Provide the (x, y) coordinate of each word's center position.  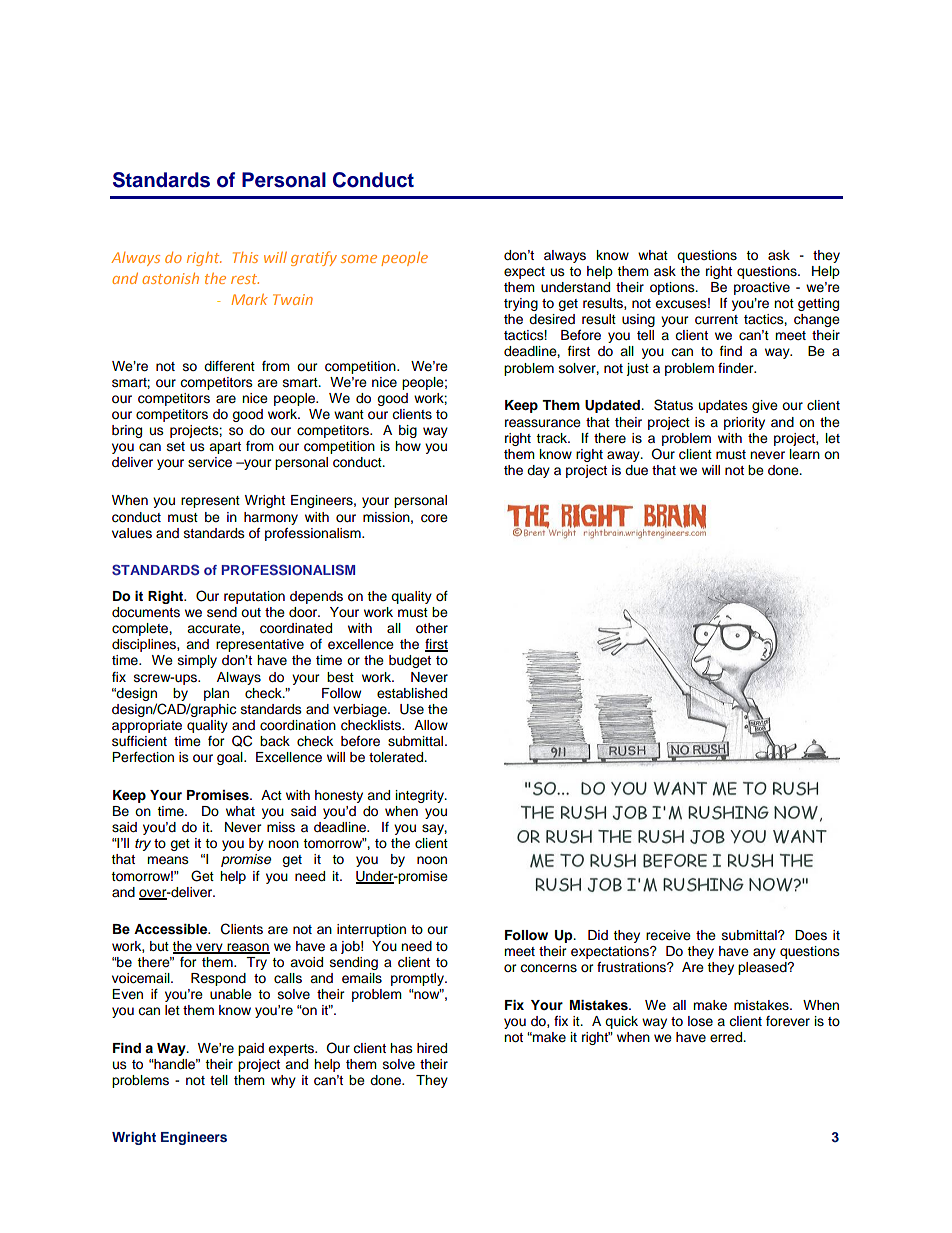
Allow (431, 725)
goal (231, 758)
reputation (254, 597)
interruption (371, 930)
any (764, 953)
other (432, 628)
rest (245, 279)
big (408, 431)
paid (251, 1049)
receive (668, 935)
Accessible (172, 929)
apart (225, 448)
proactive (762, 288)
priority (744, 423)
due (636, 470)
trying (521, 304)
